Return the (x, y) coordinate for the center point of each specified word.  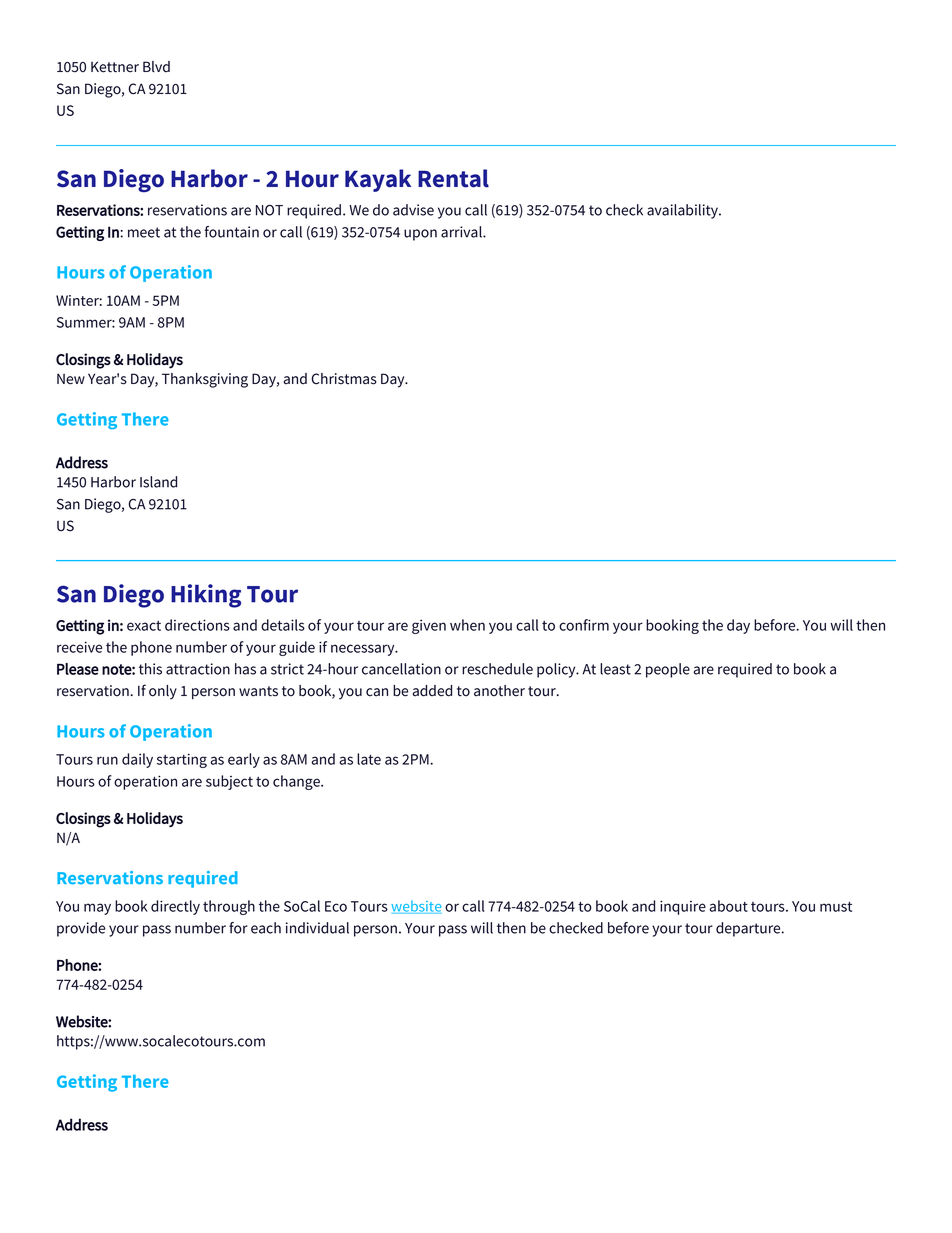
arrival (462, 232)
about (728, 906)
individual (317, 928)
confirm (584, 625)
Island (158, 482)
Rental (453, 178)
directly (175, 907)
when (467, 625)
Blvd (156, 67)
